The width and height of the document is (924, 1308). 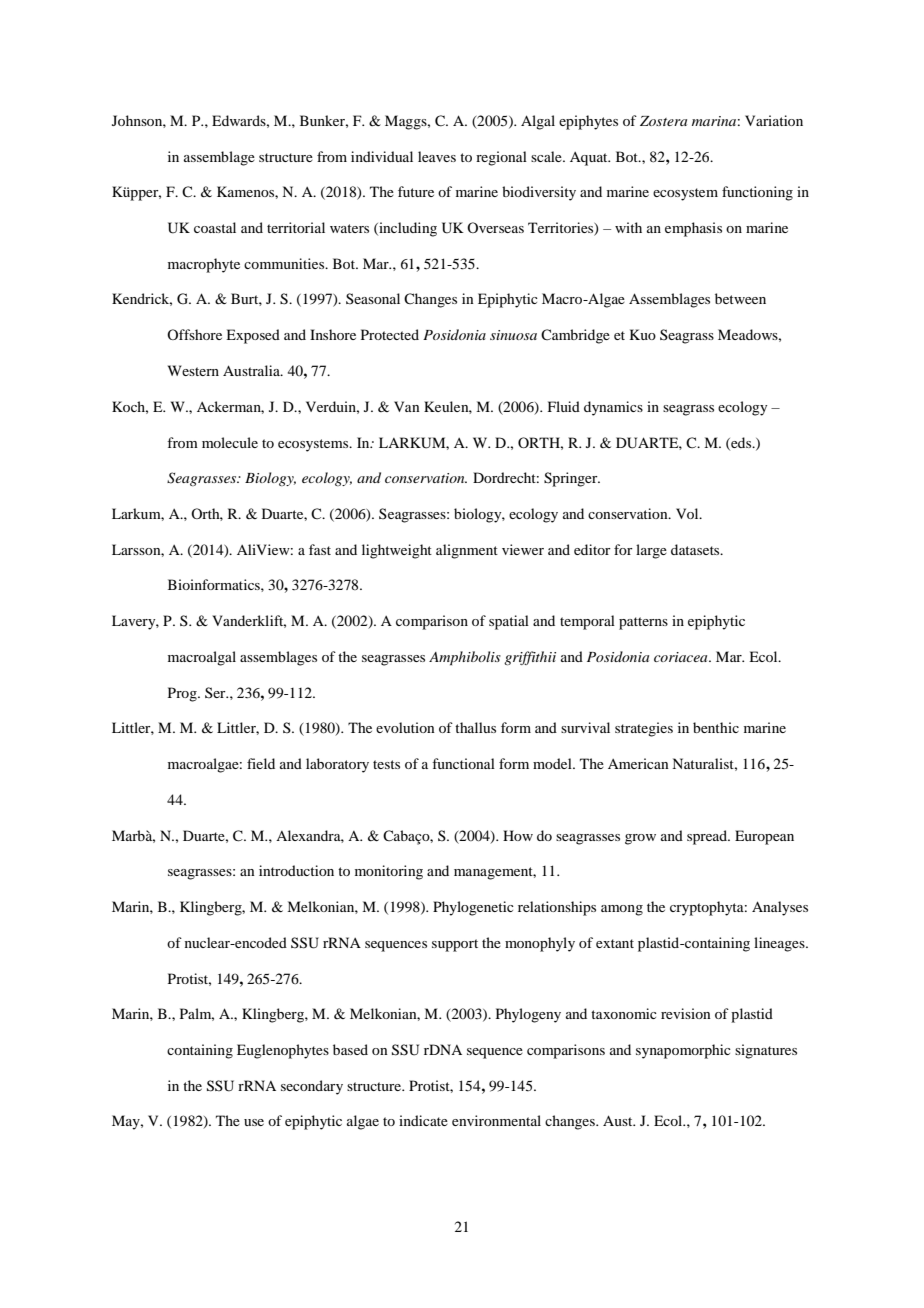 What do you see at coordinates (509, 622) in the document?
I see `spatial` at bounding box center [509, 622].
